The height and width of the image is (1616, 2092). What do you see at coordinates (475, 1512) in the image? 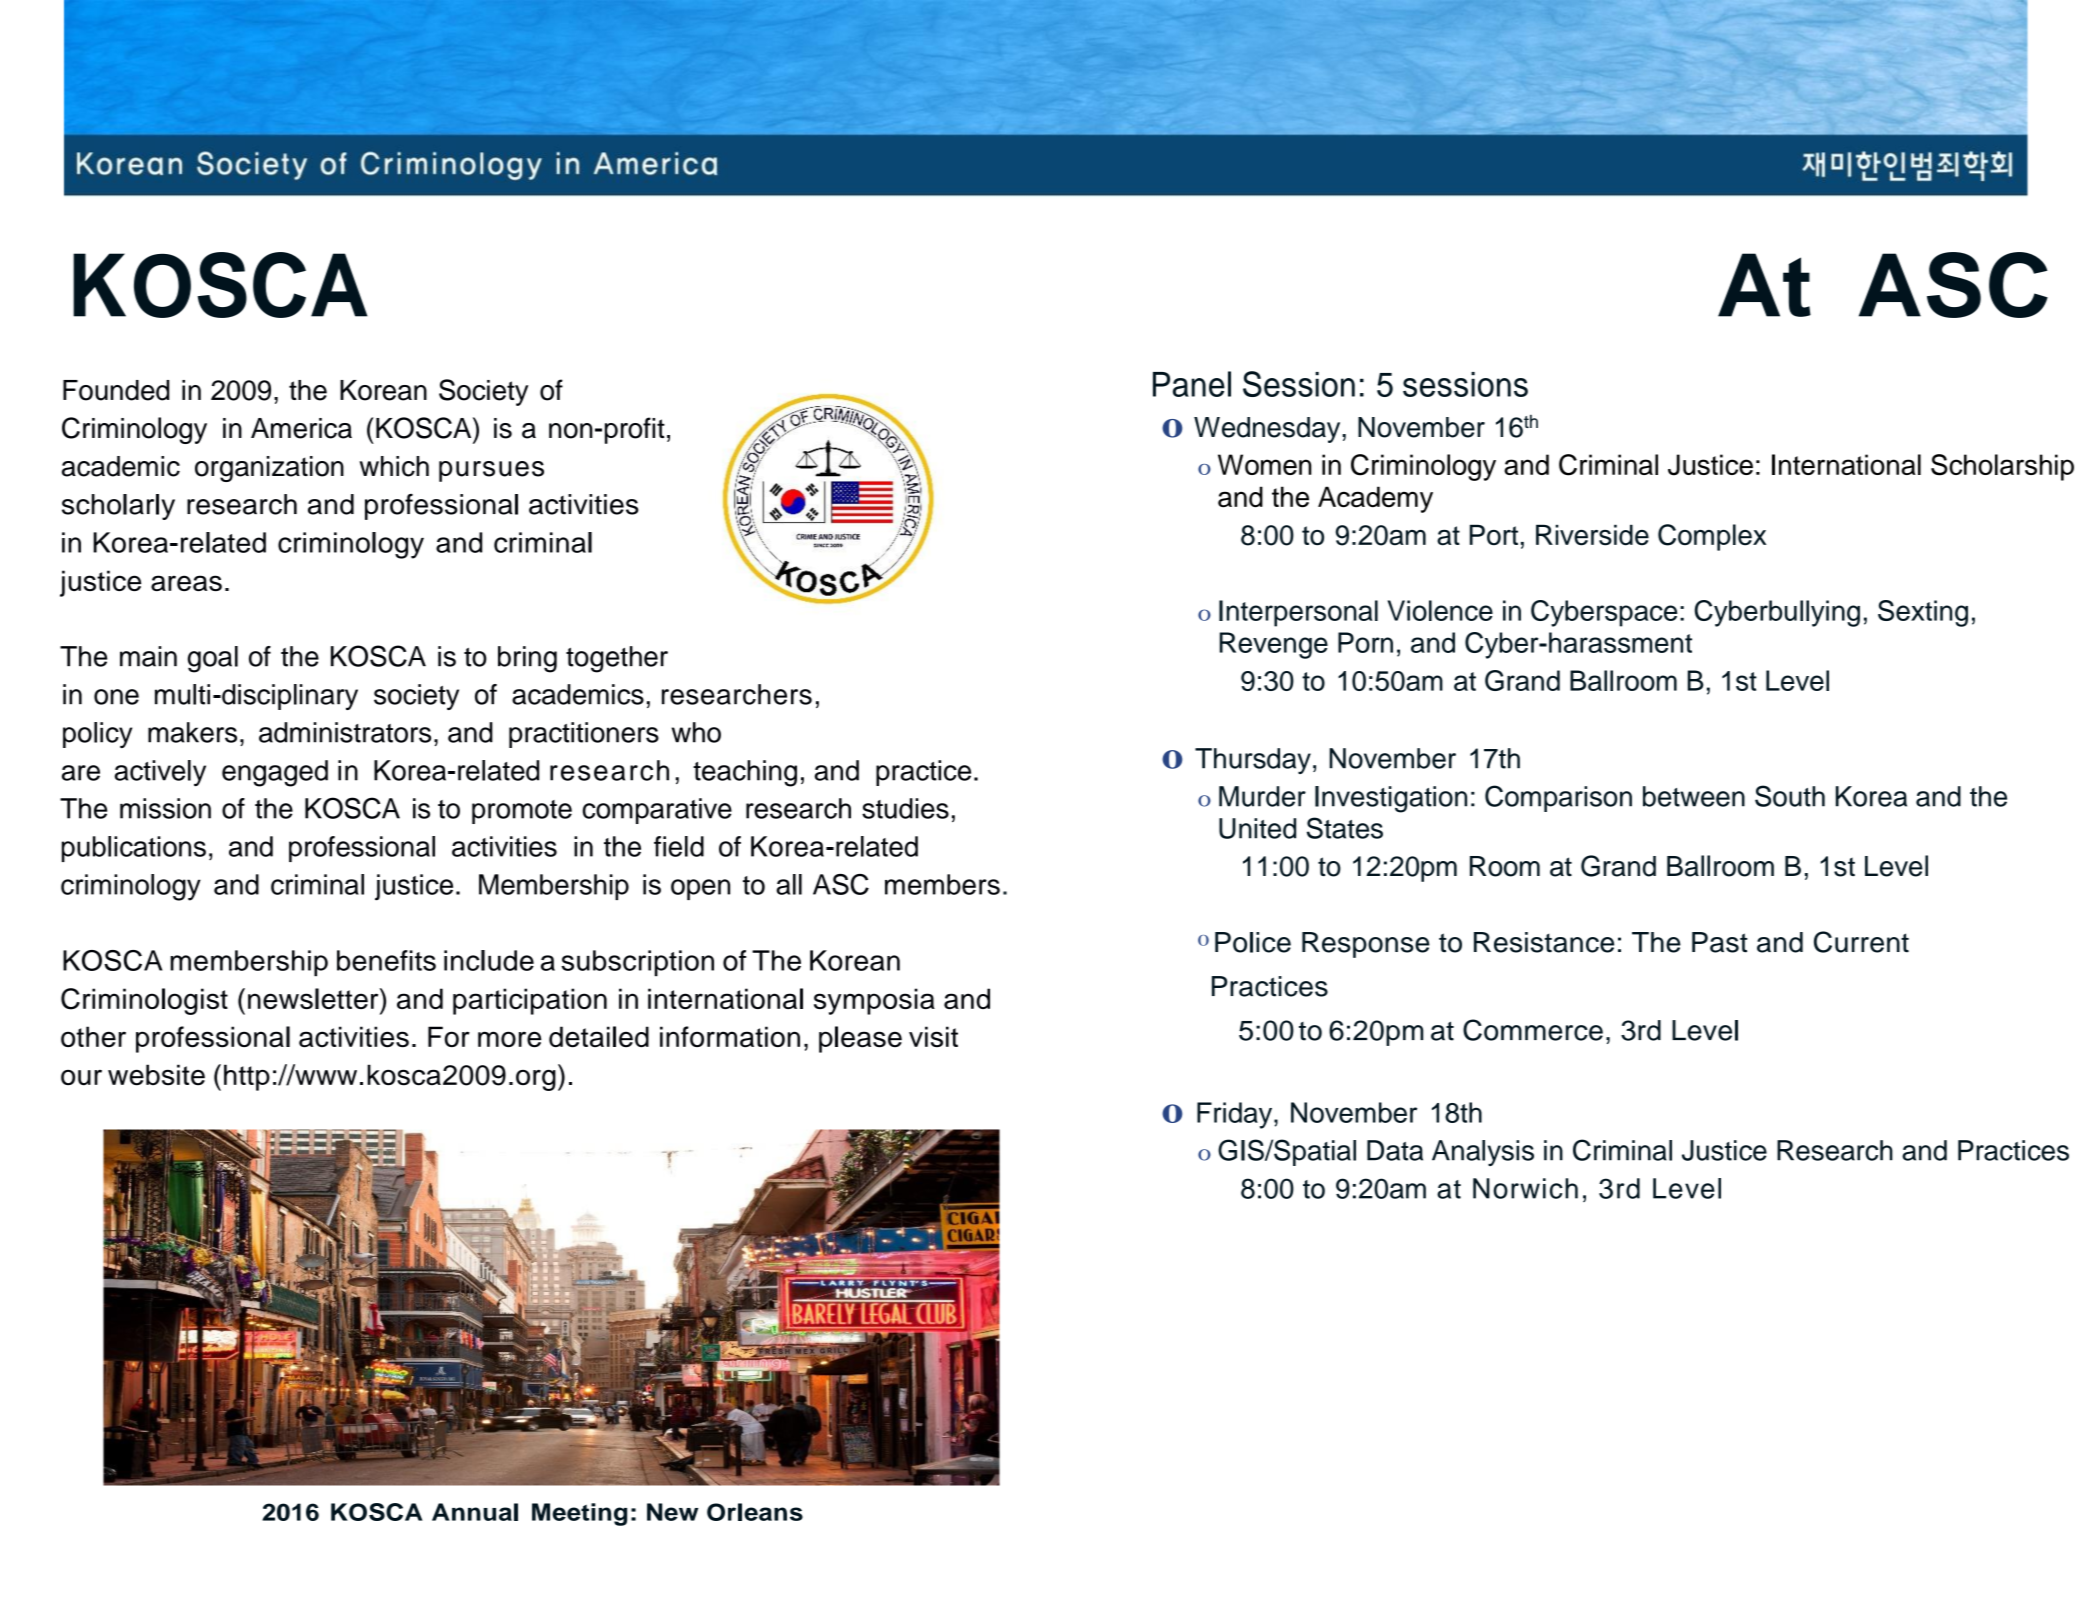
I see `Annual` at bounding box center [475, 1512].
